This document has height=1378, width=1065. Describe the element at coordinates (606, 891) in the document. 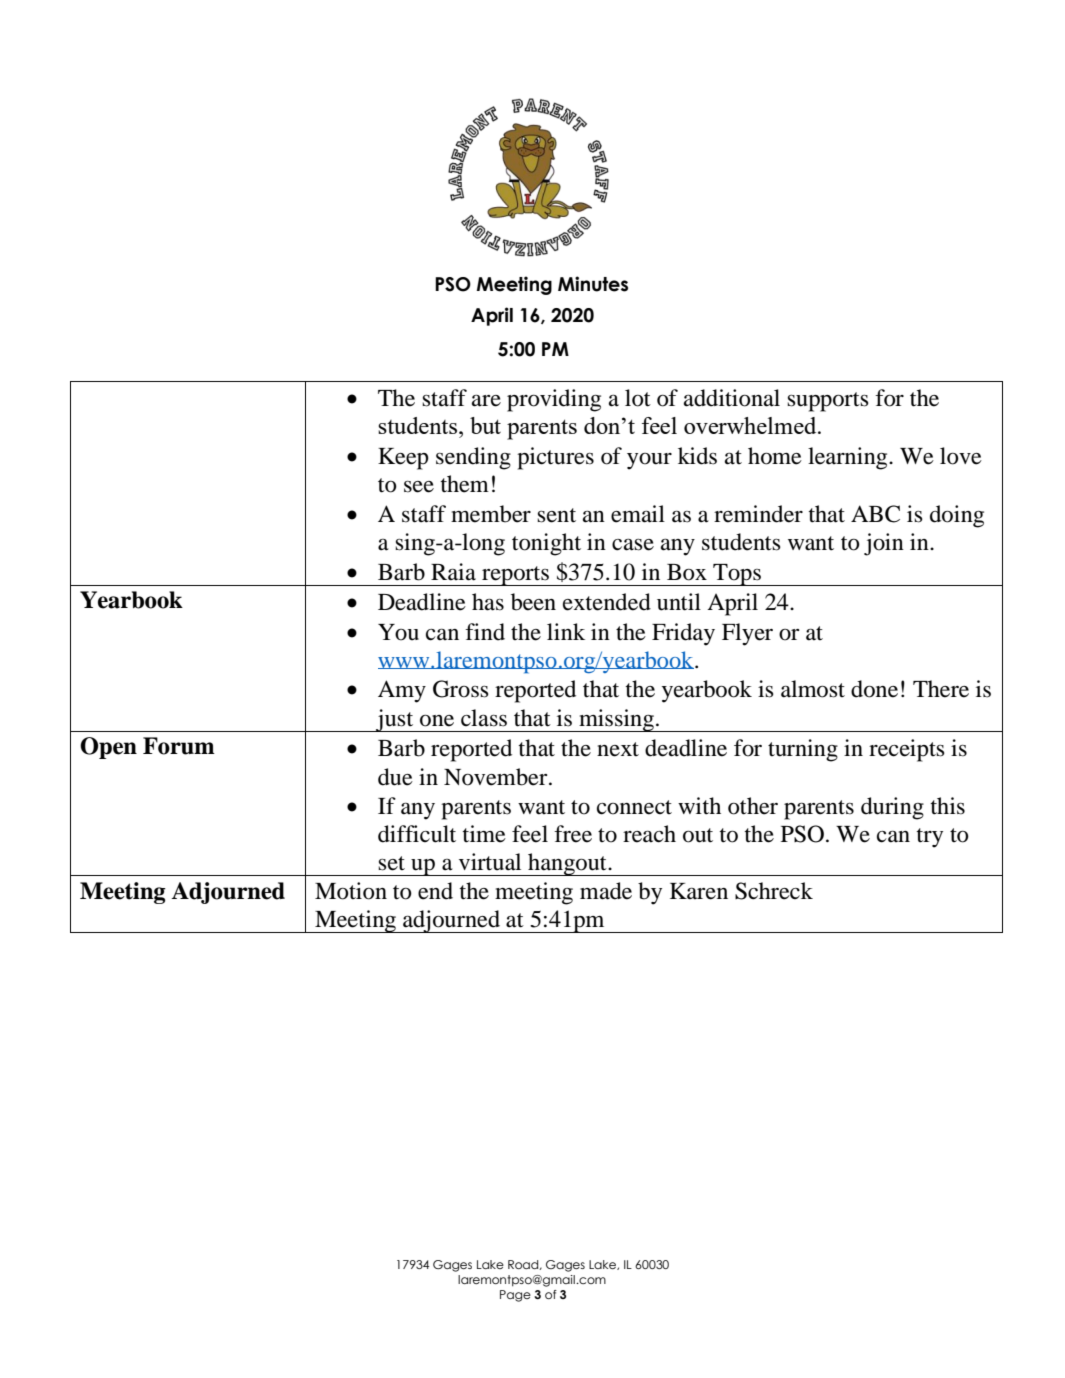

I see `made` at that location.
